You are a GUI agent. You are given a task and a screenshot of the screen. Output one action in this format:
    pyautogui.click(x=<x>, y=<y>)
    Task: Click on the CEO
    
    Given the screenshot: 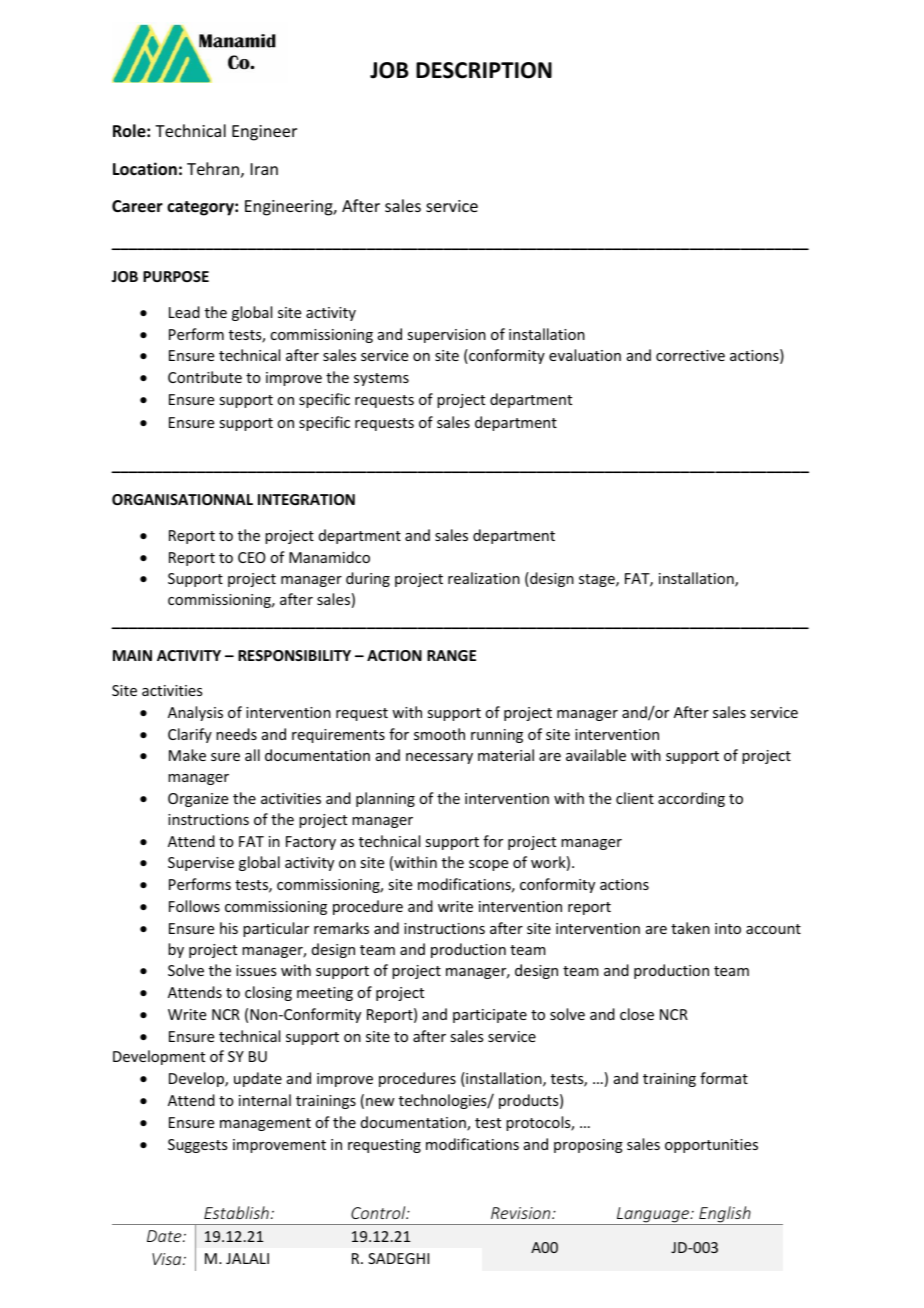 What is the action you would take?
    pyautogui.click(x=252, y=557)
